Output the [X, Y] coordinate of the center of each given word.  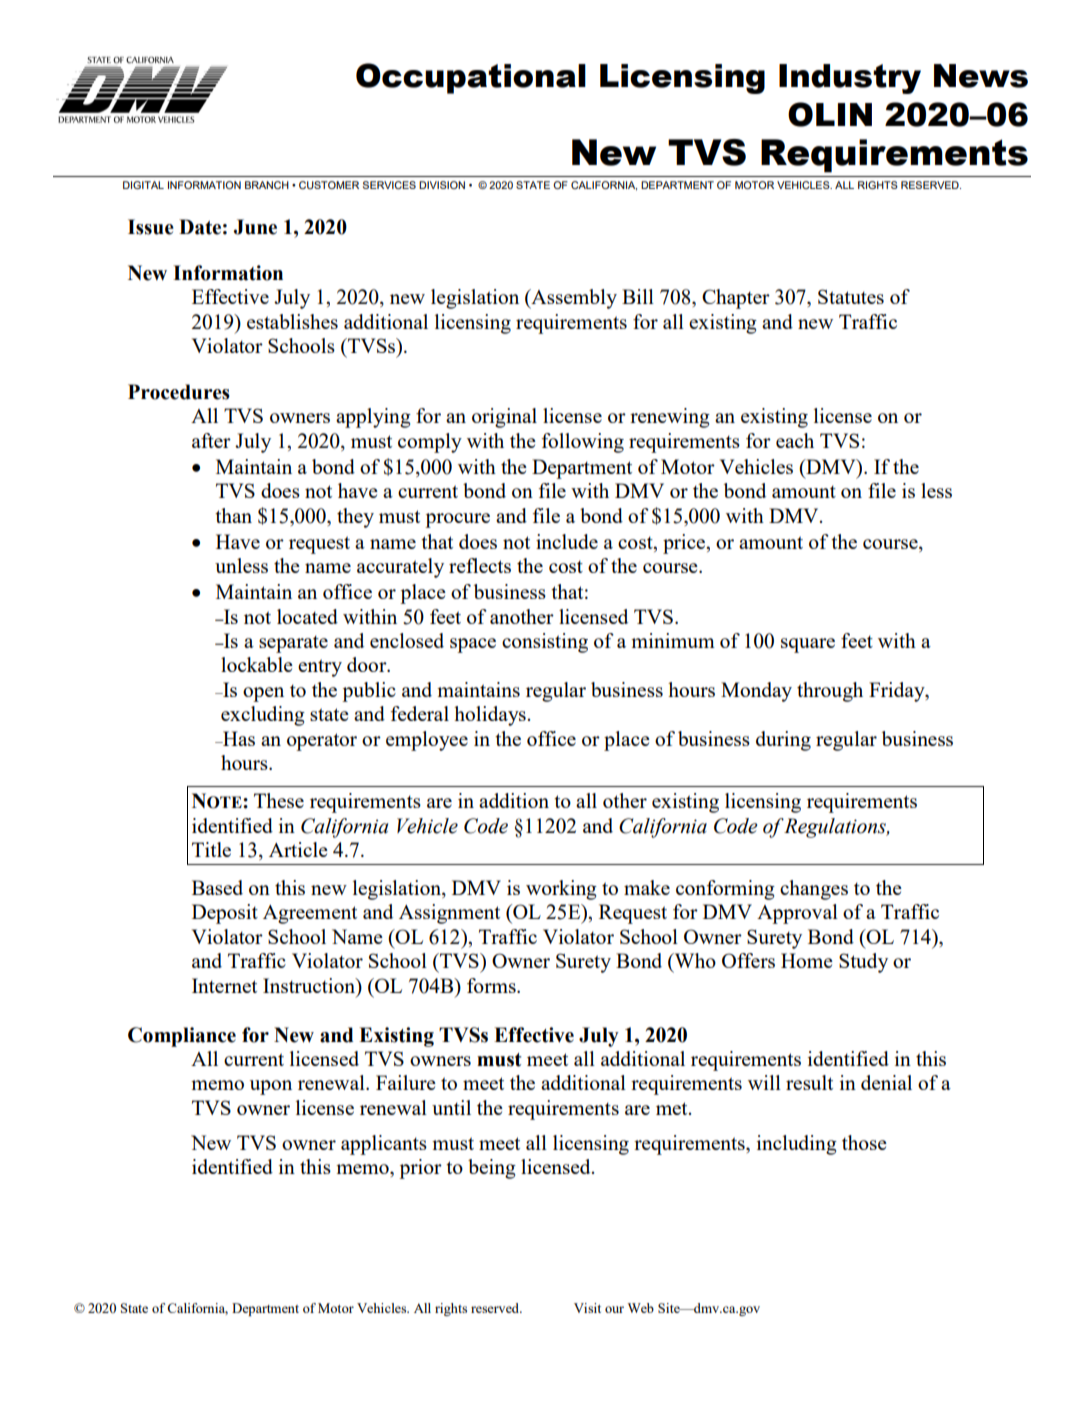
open [263, 694]
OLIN [830, 114]
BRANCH [267, 185]
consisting [545, 643]
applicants [384, 1145]
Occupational [471, 78]
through [830, 692]
